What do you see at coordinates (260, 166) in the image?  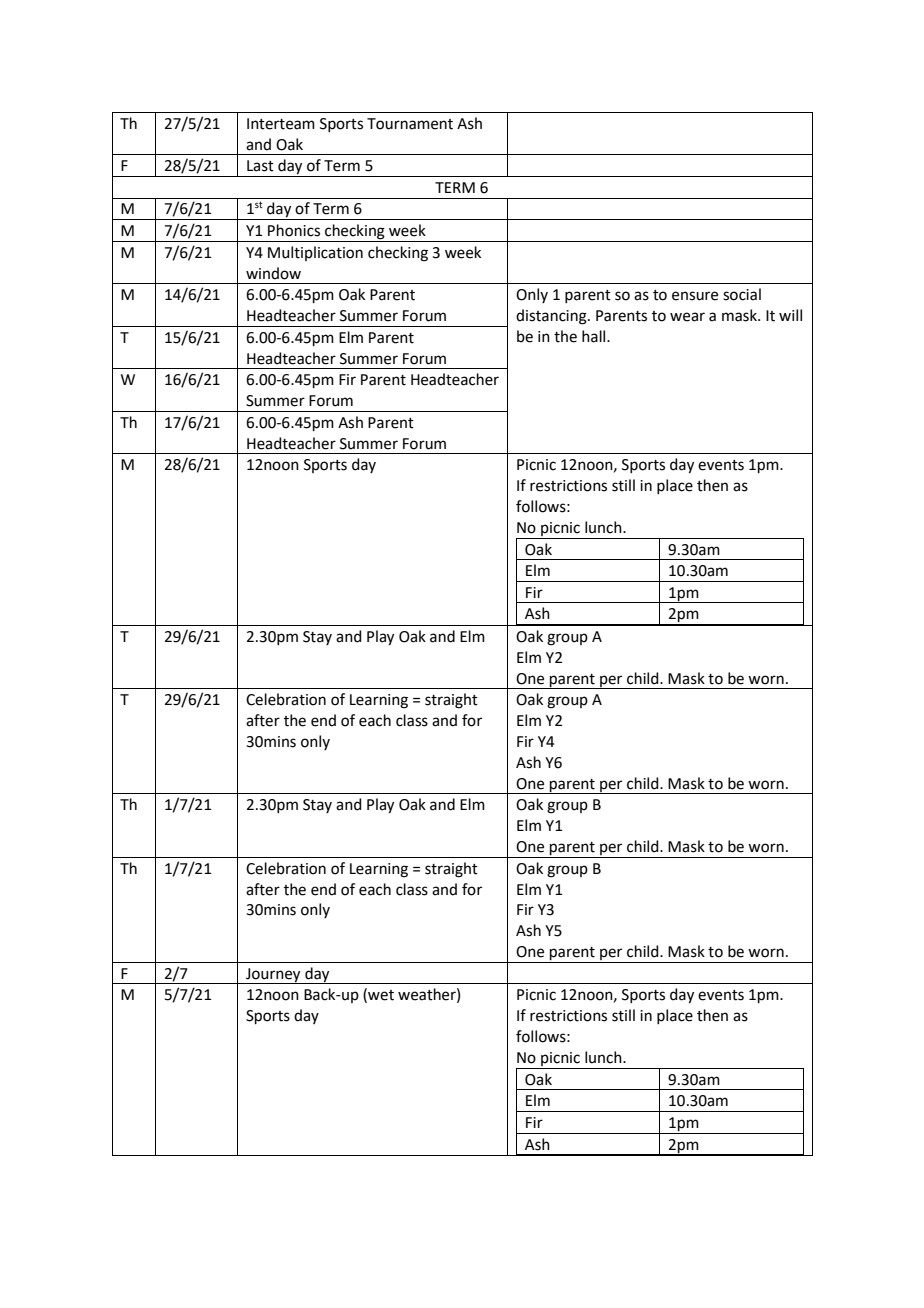 I see `Last` at bounding box center [260, 166].
